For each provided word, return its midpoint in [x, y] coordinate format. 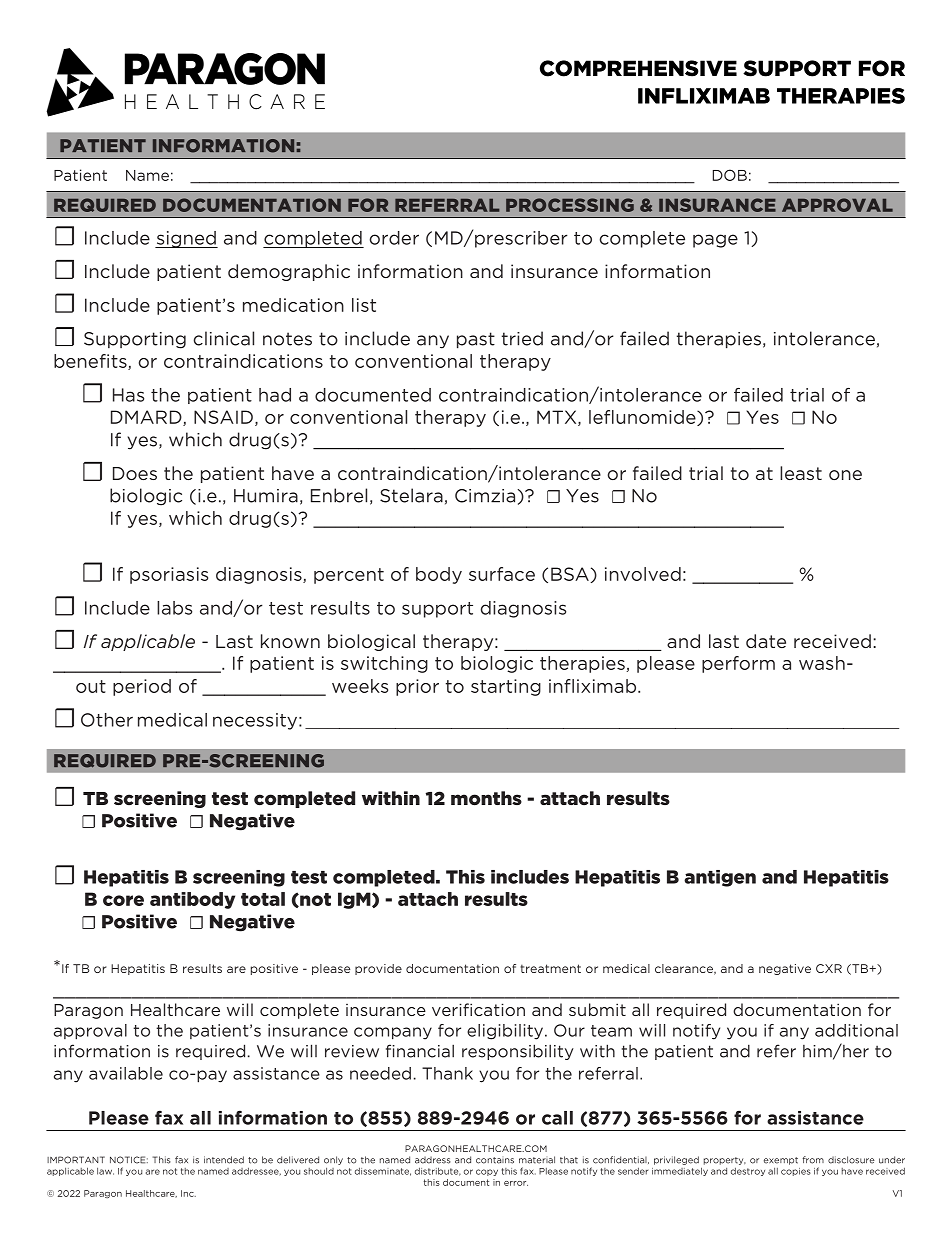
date [766, 641]
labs [174, 608]
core [123, 900]
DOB [730, 175]
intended [224, 1160]
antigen [720, 878]
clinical [224, 338]
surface [502, 574]
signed [186, 239]
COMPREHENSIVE [638, 68]
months [486, 798]
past [476, 340]
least [801, 473]
